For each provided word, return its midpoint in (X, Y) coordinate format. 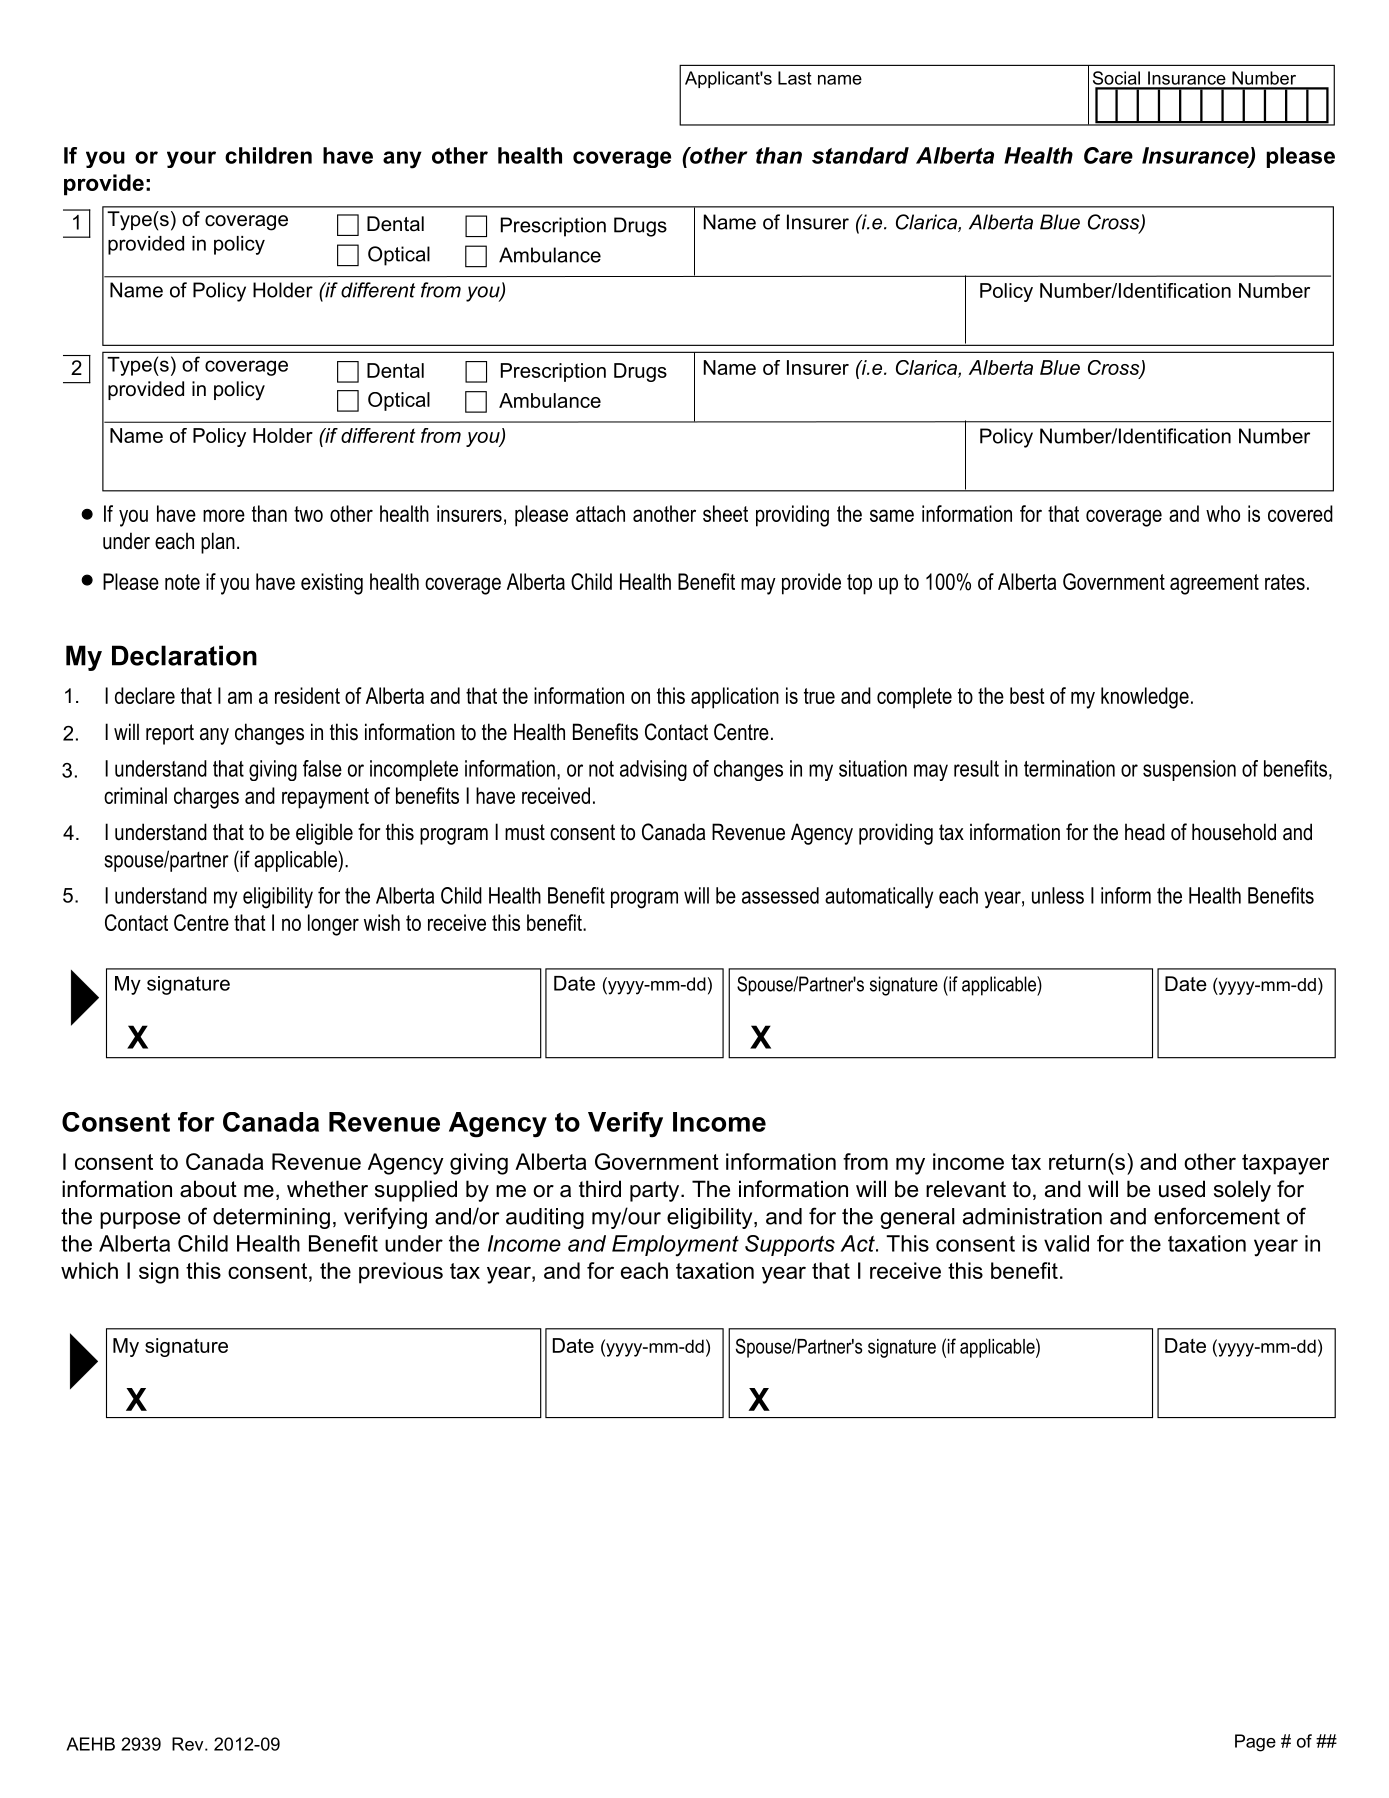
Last (795, 78)
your (191, 159)
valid (1066, 1243)
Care (1108, 155)
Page (1255, 1743)
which (89, 1270)
